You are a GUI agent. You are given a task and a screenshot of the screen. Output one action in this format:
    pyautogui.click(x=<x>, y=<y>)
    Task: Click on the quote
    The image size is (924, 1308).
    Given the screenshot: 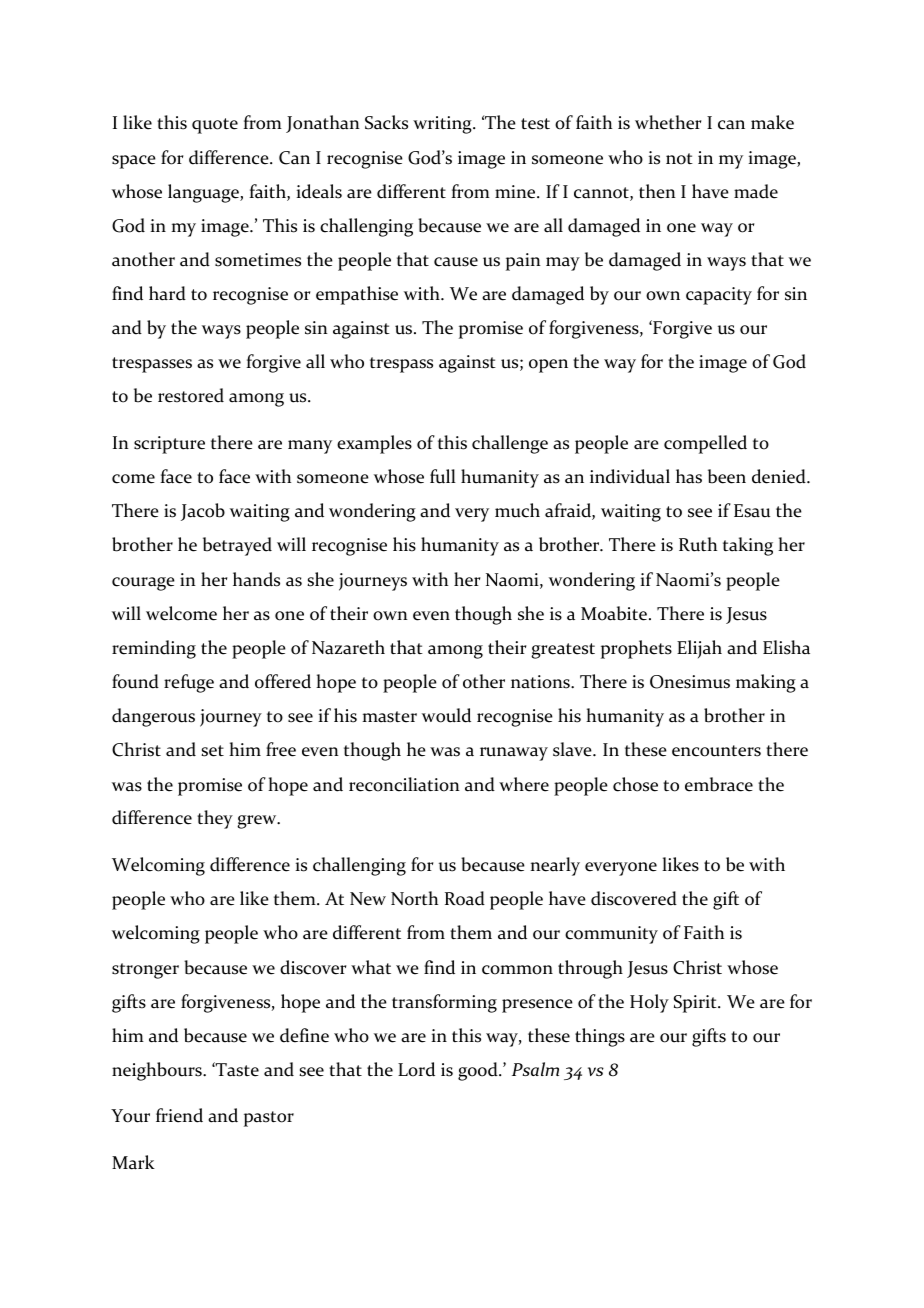 What is the action you would take?
    pyautogui.click(x=215, y=126)
